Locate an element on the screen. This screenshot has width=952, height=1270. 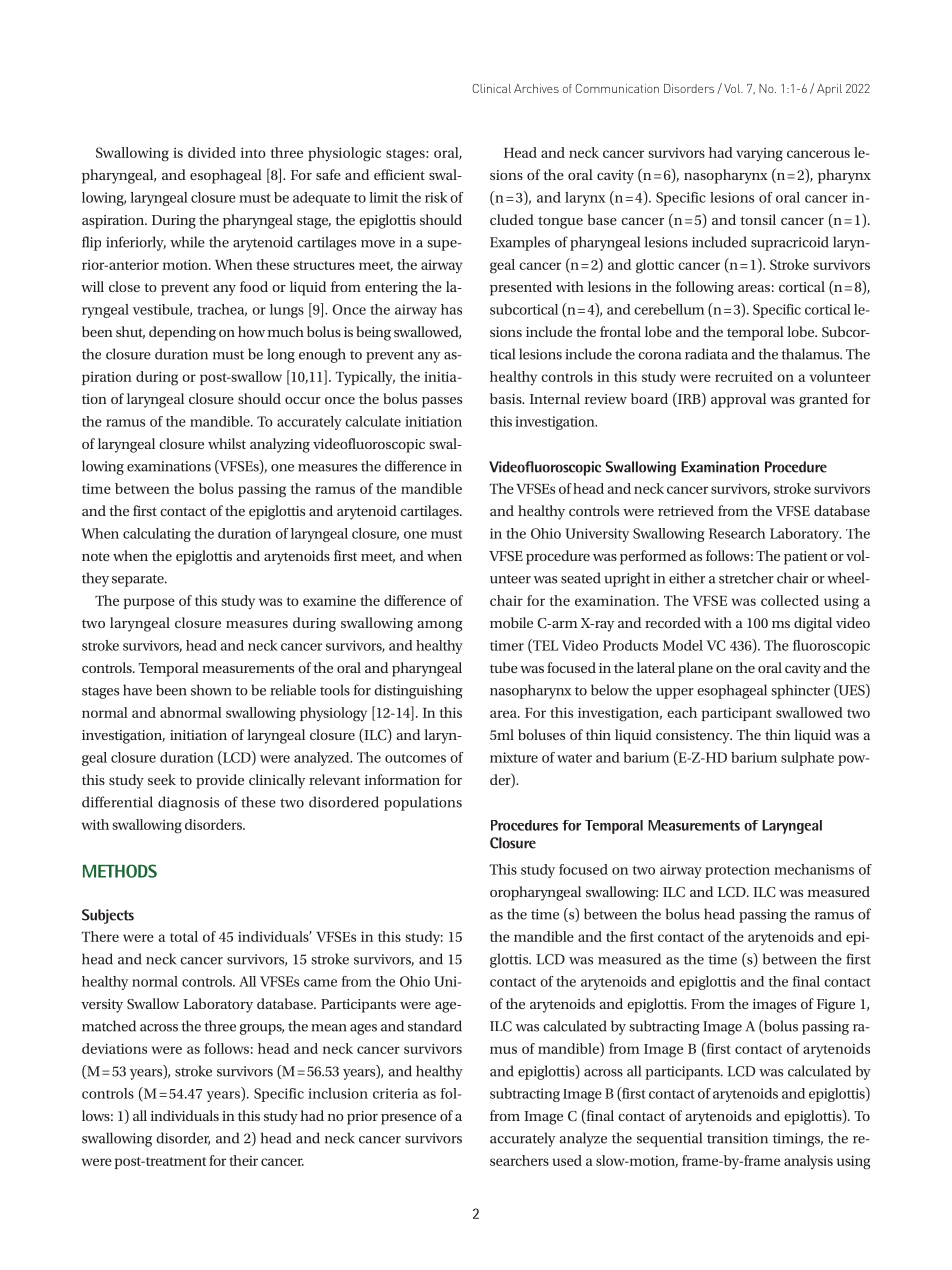
divided is located at coordinates (212, 152).
